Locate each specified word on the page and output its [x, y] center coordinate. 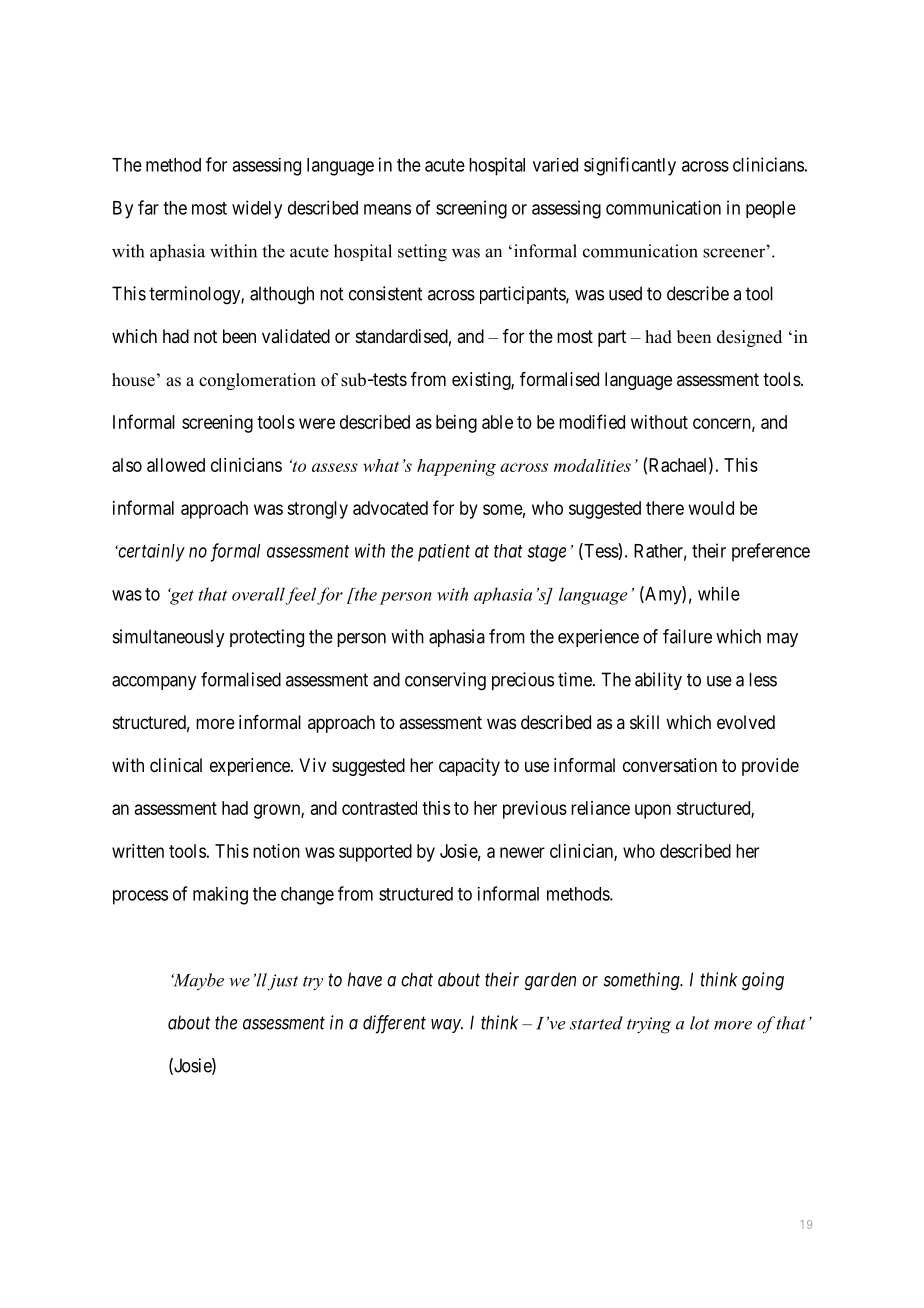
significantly [630, 166]
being [456, 424]
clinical [176, 765]
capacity [469, 767]
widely [257, 209]
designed [749, 338]
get [181, 596]
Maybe [197, 981]
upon [653, 811]
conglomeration [257, 381]
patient [444, 553]
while [719, 593]
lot [700, 1023]
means [387, 209]
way [447, 1026]
